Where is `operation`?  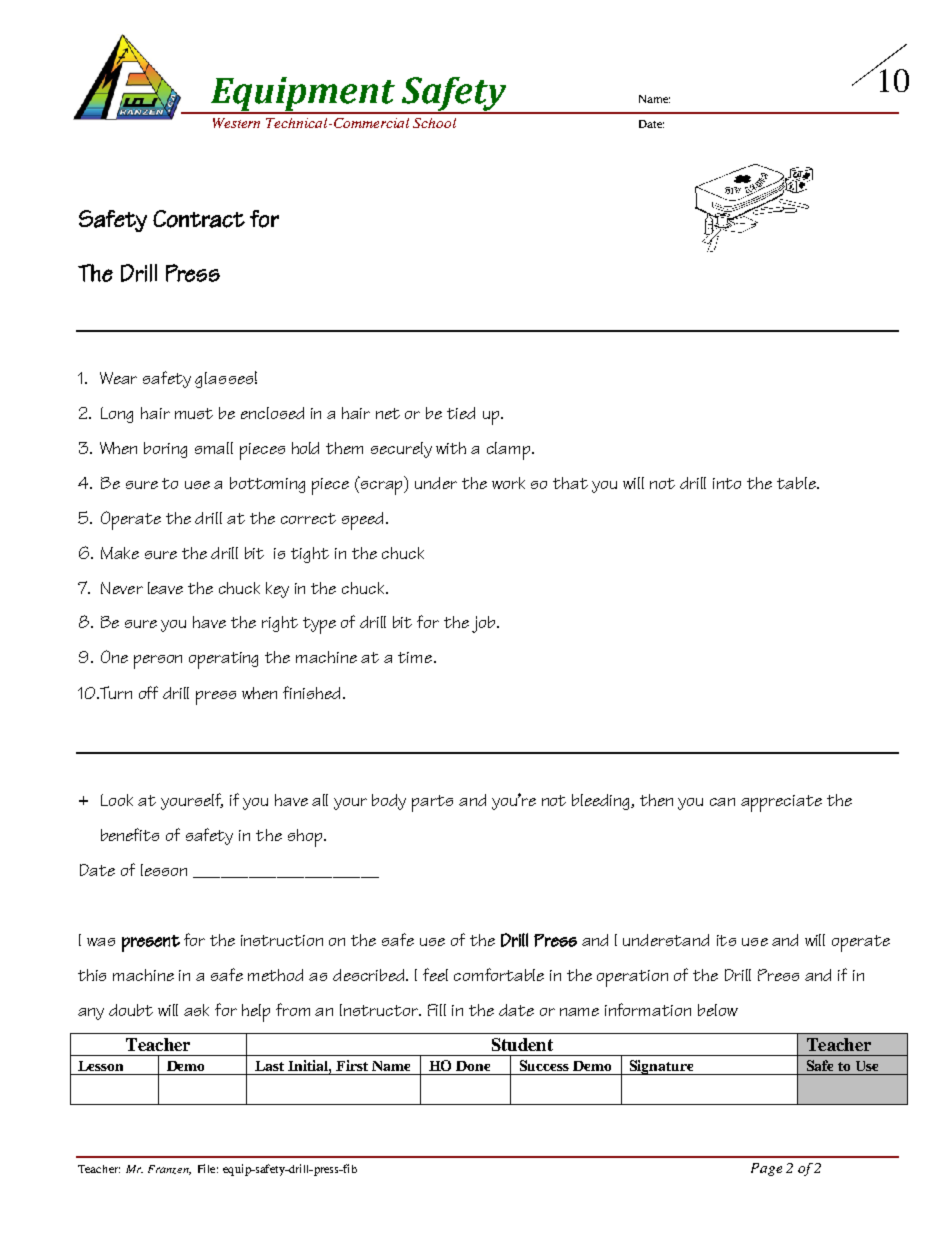
operation is located at coordinates (632, 978).
